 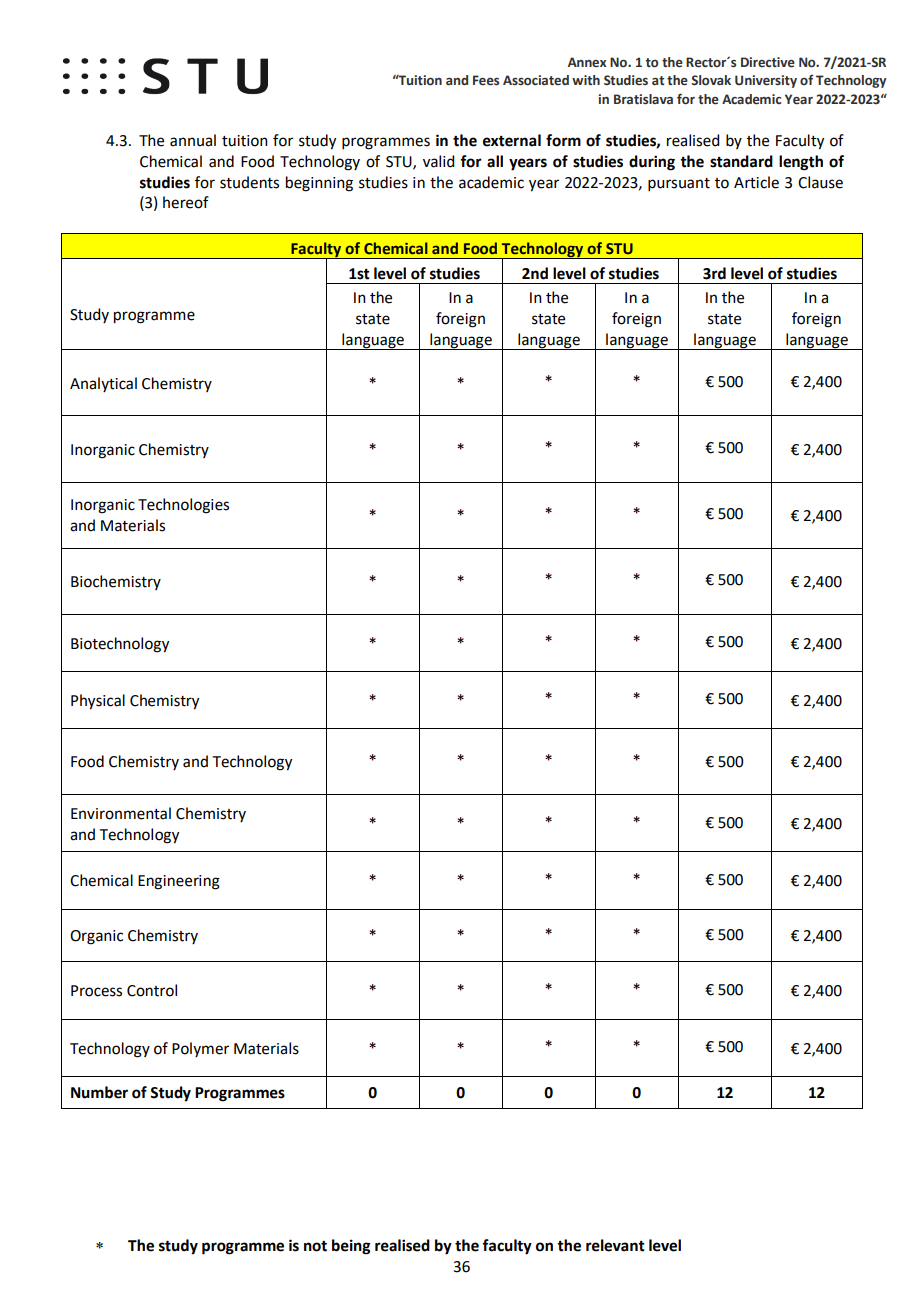 I want to click on Technologies, so click(x=183, y=506).
